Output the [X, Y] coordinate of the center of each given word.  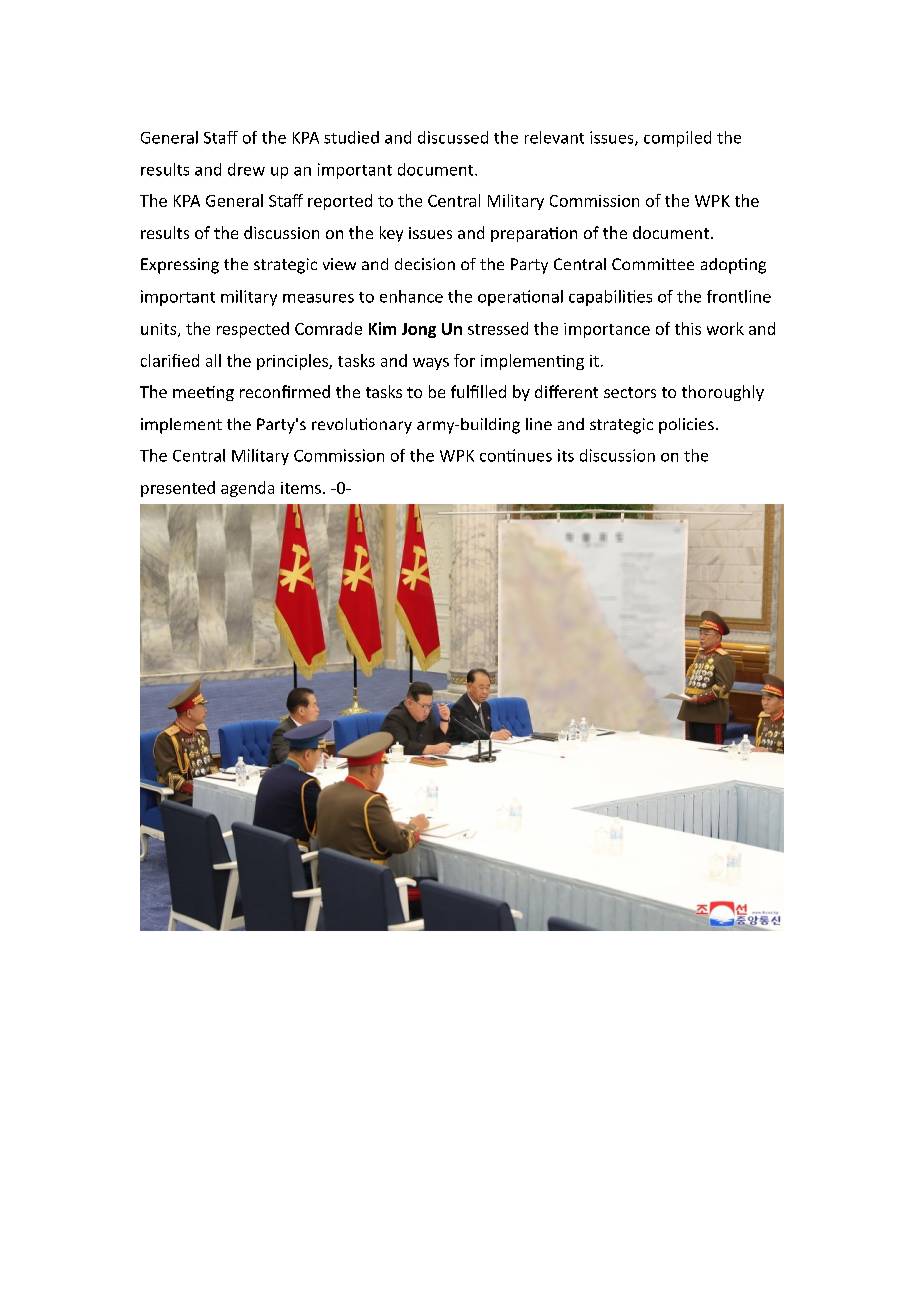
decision [425, 264]
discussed [453, 137]
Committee [653, 264]
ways [431, 364]
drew [246, 169]
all [213, 360]
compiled [677, 139]
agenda [247, 489]
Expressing [180, 266]
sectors [630, 392]
